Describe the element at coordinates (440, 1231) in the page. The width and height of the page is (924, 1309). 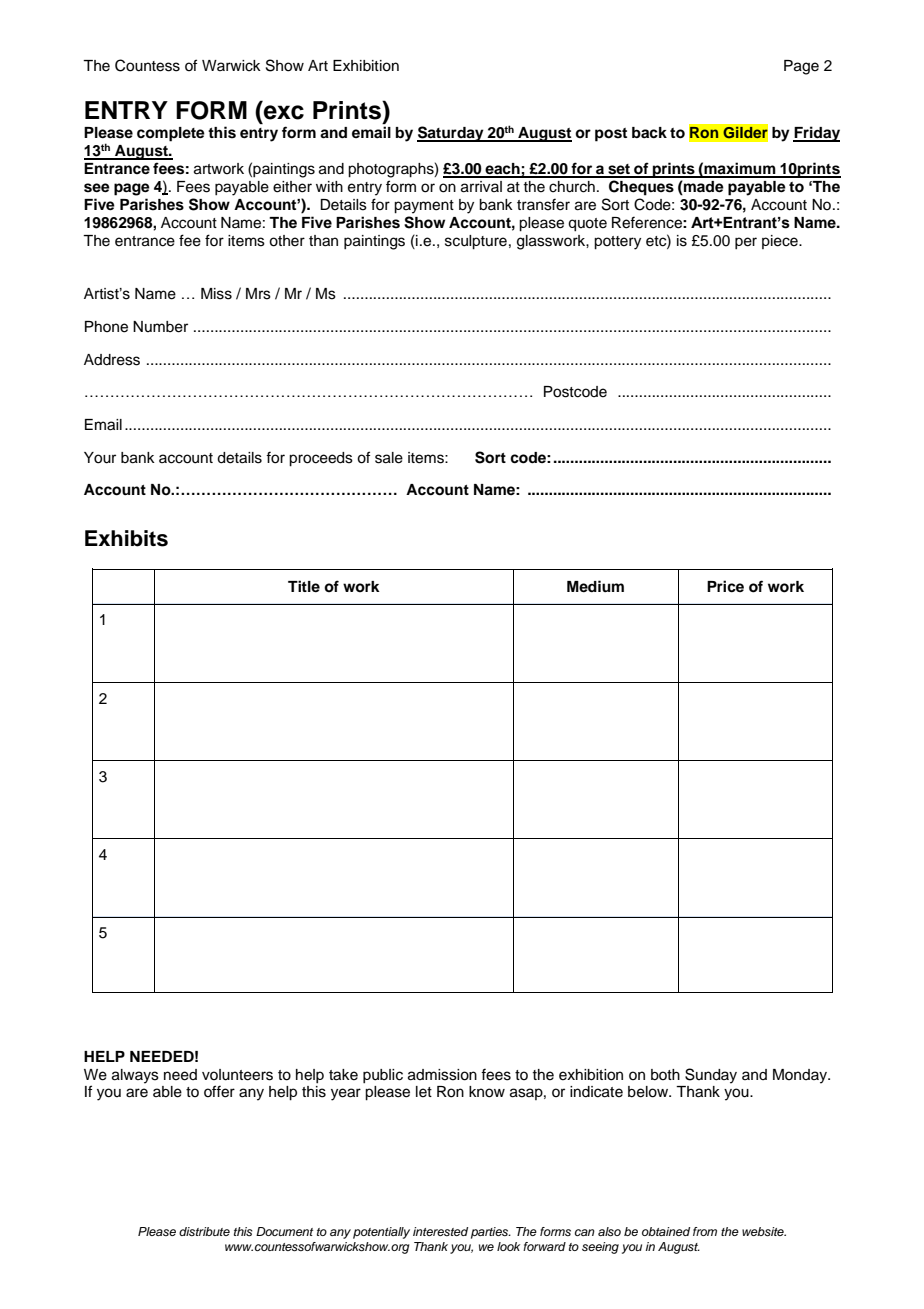
I see `interested` at that location.
